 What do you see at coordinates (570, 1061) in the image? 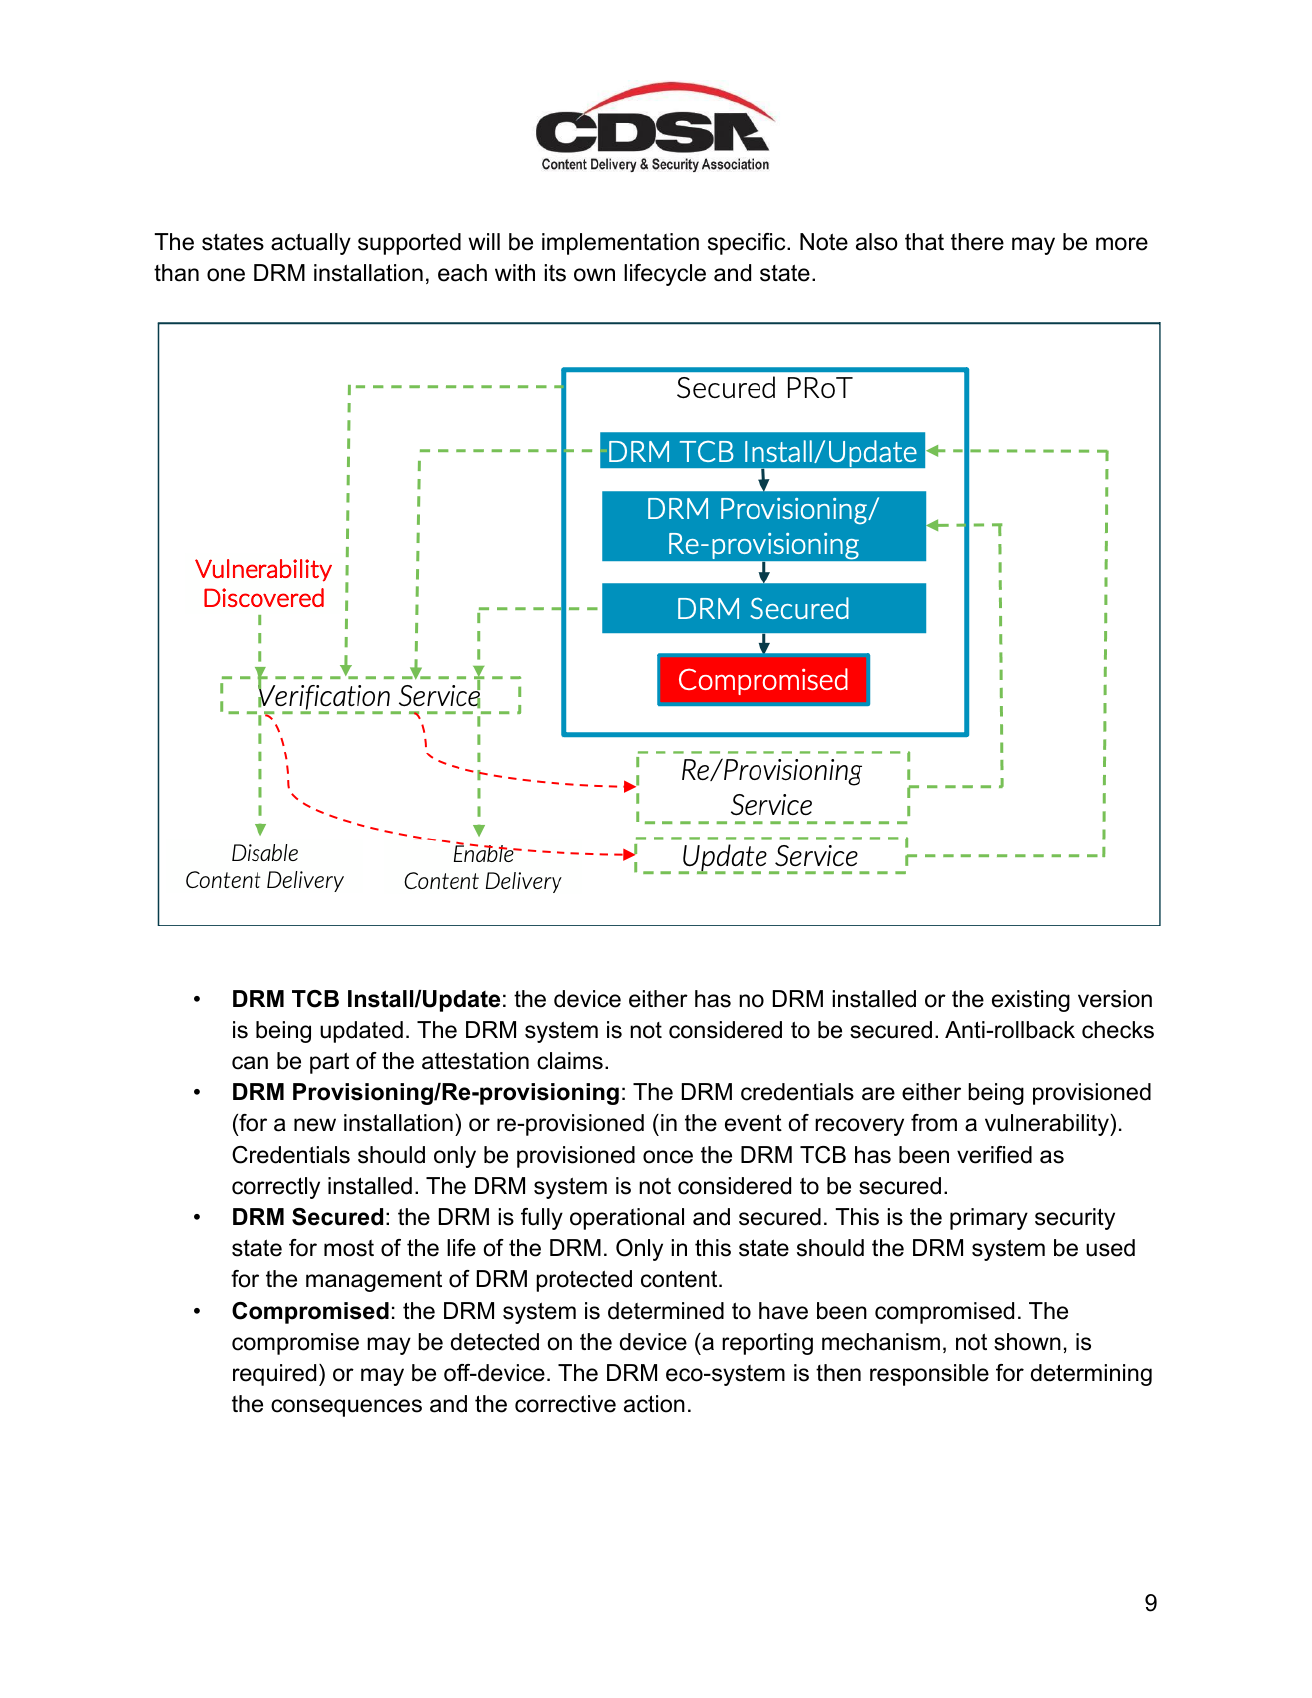
I see `claims` at bounding box center [570, 1061].
